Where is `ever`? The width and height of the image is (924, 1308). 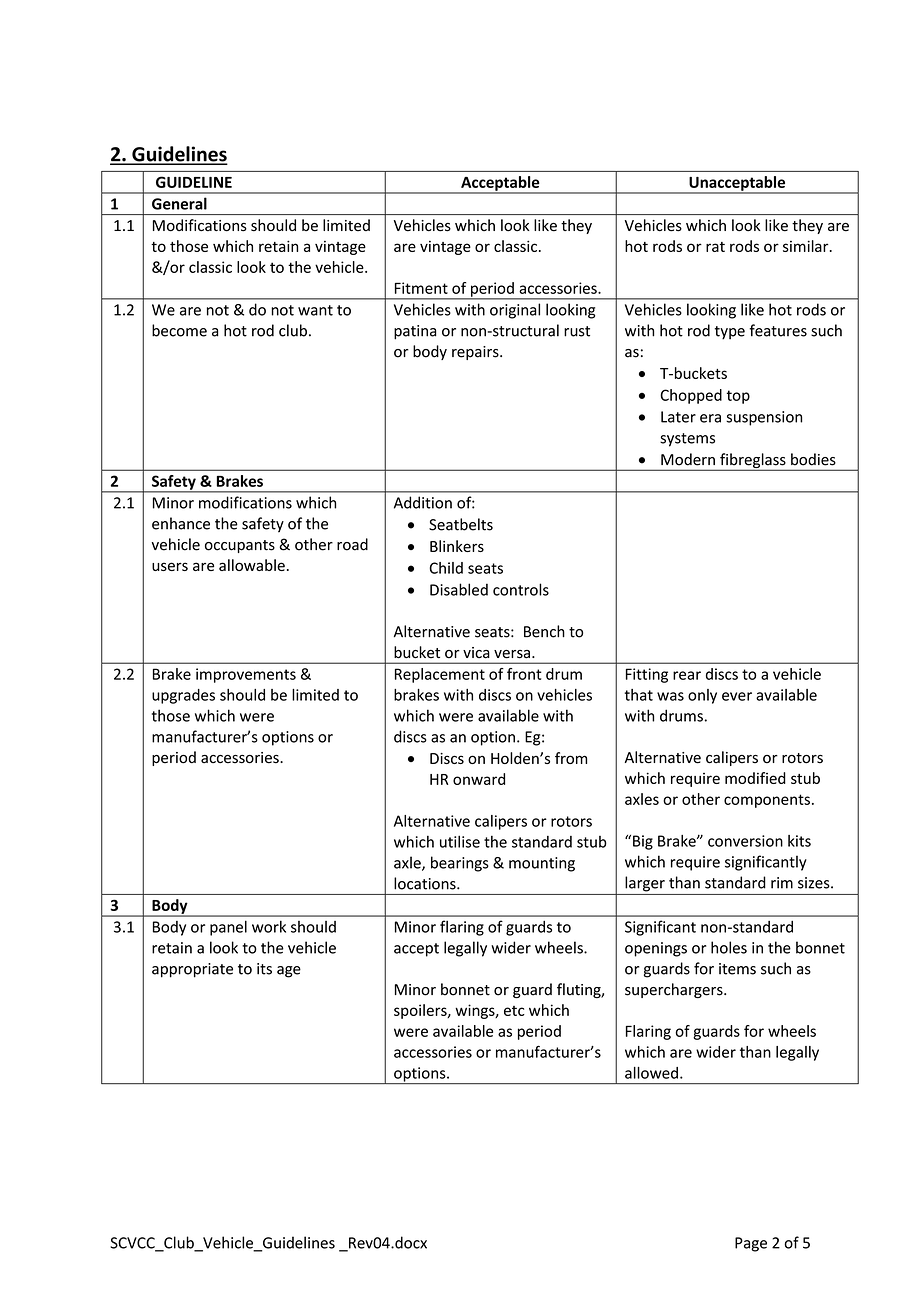
ever is located at coordinates (737, 696).
